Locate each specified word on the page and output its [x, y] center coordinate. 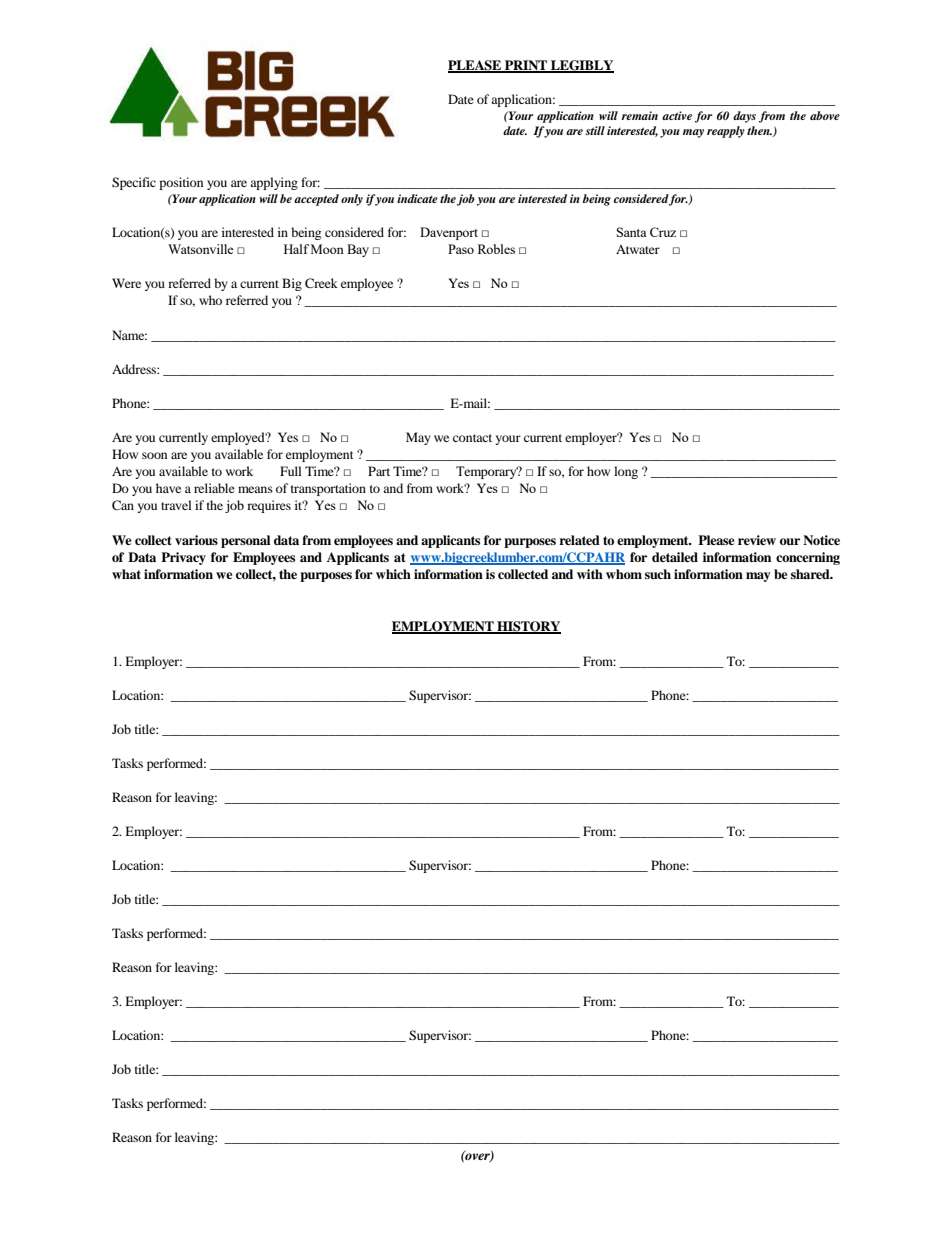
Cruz [663, 232]
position [181, 183]
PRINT [526, 66]
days [744, 117]
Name [129, 335]
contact [472, 438]
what [126, 574]
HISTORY [528, 627]
